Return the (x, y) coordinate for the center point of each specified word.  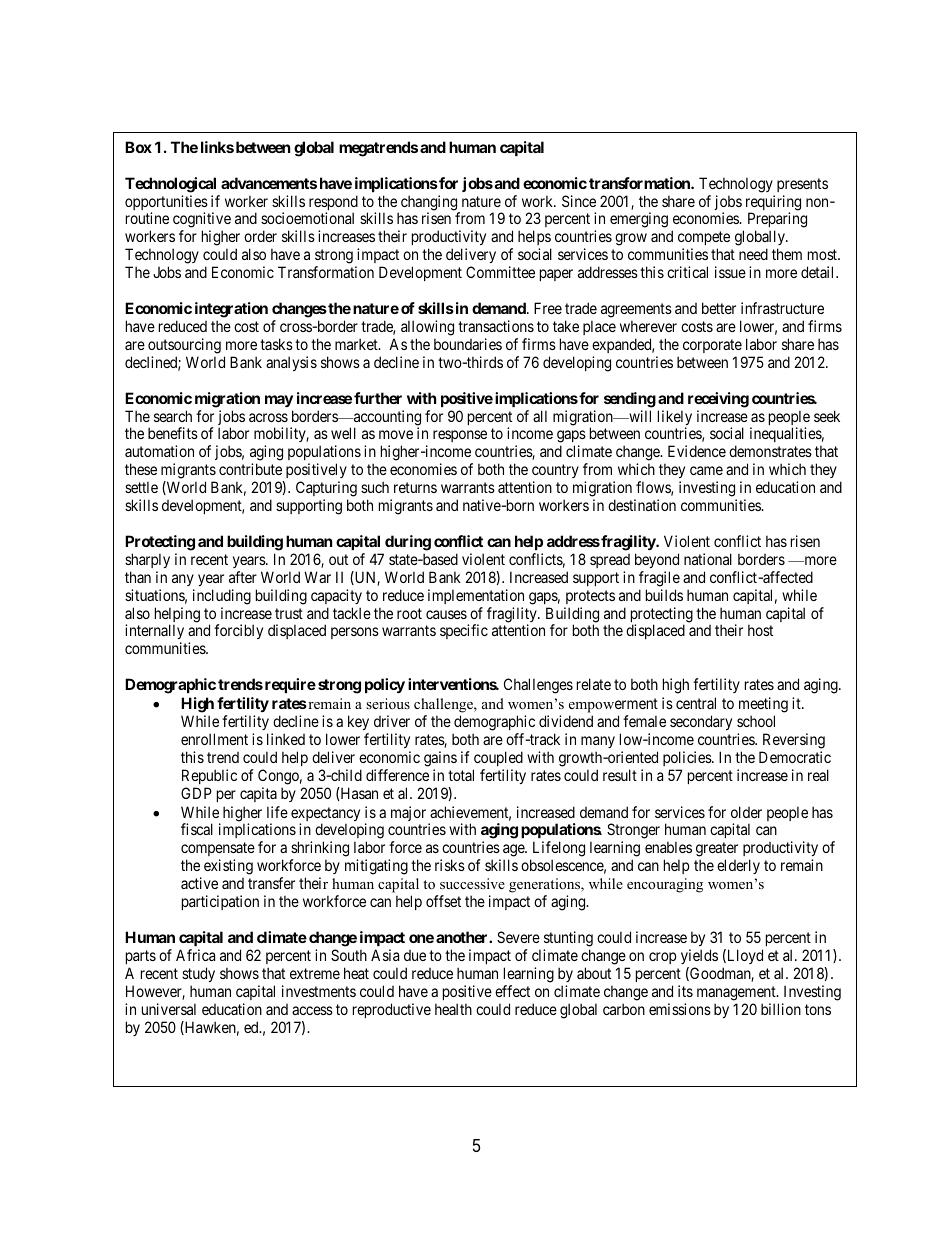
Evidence (697, 451)
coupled (498, 758)
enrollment (214, 739)
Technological (170, 185)
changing (430, 204)
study (198, 974)
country (555, 473)
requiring (773, 204)
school (756, 721)
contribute (250, 469)
